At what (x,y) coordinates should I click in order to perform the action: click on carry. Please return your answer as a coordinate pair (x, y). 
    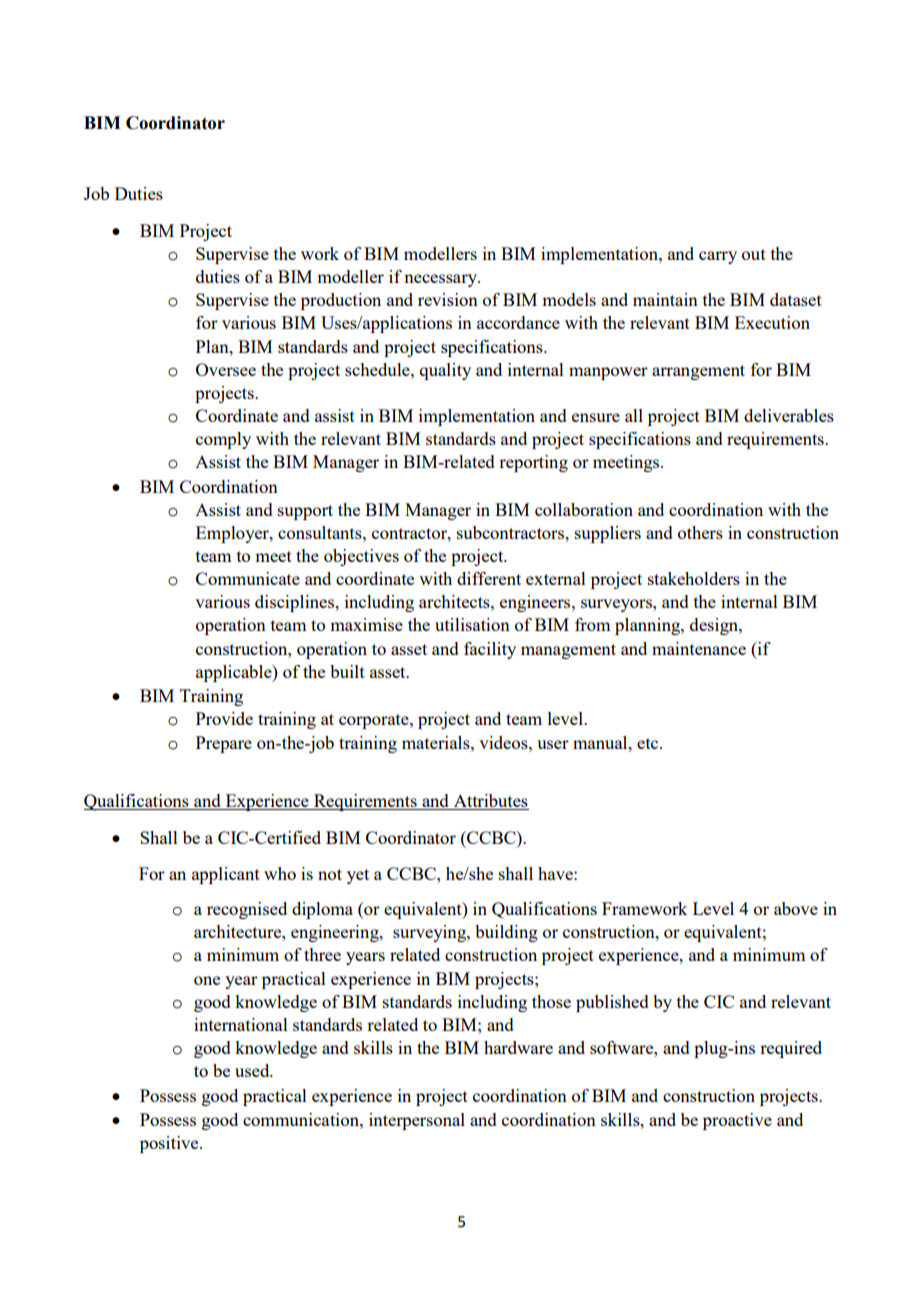
    Looking at the image, I should click on (718, 257).
